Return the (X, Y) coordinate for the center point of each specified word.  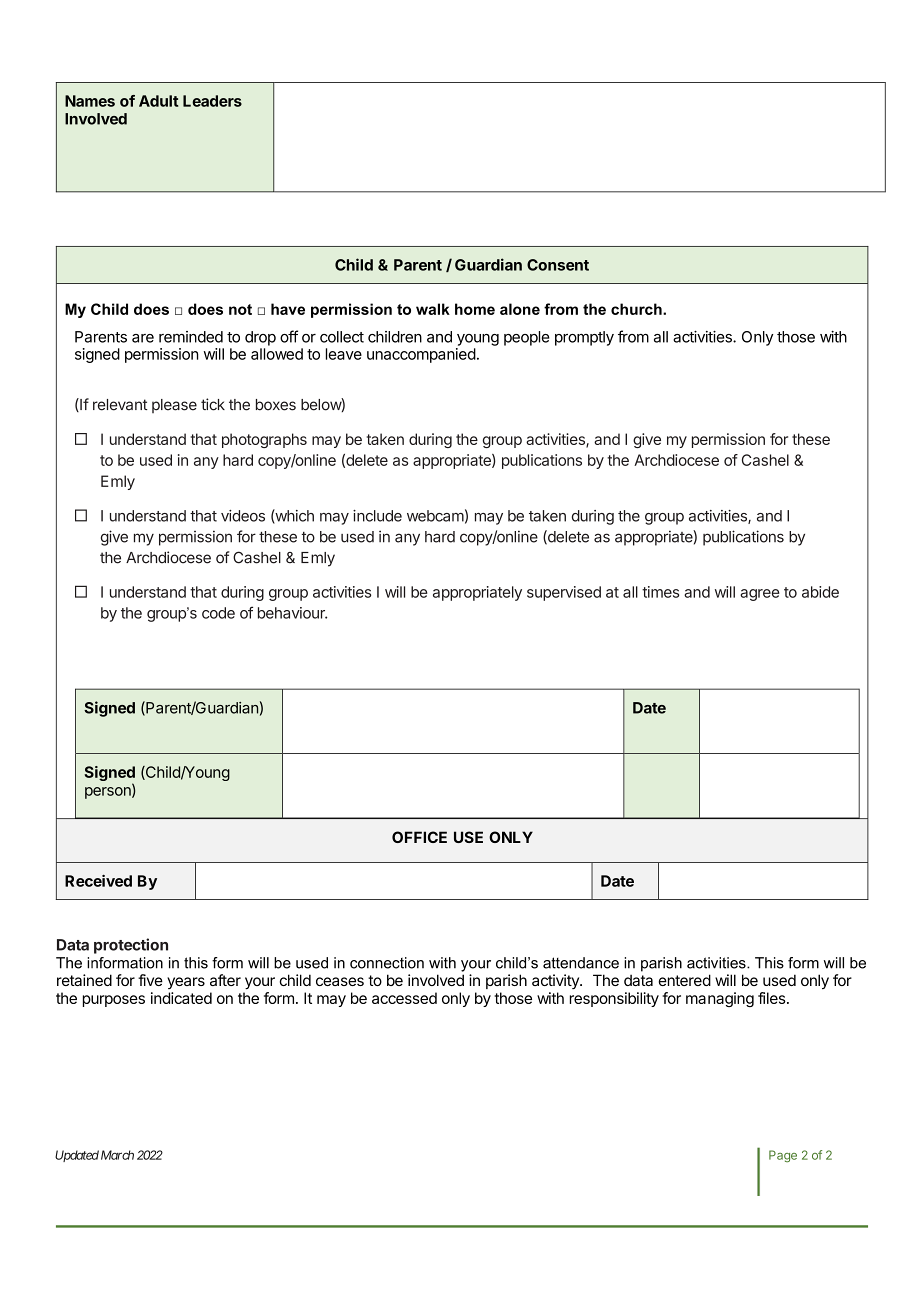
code (218, 613)
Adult (158, 101)
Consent (558, 265)
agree (760, 595)
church (637, 309)
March (117, 1155)
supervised (564, 593)
